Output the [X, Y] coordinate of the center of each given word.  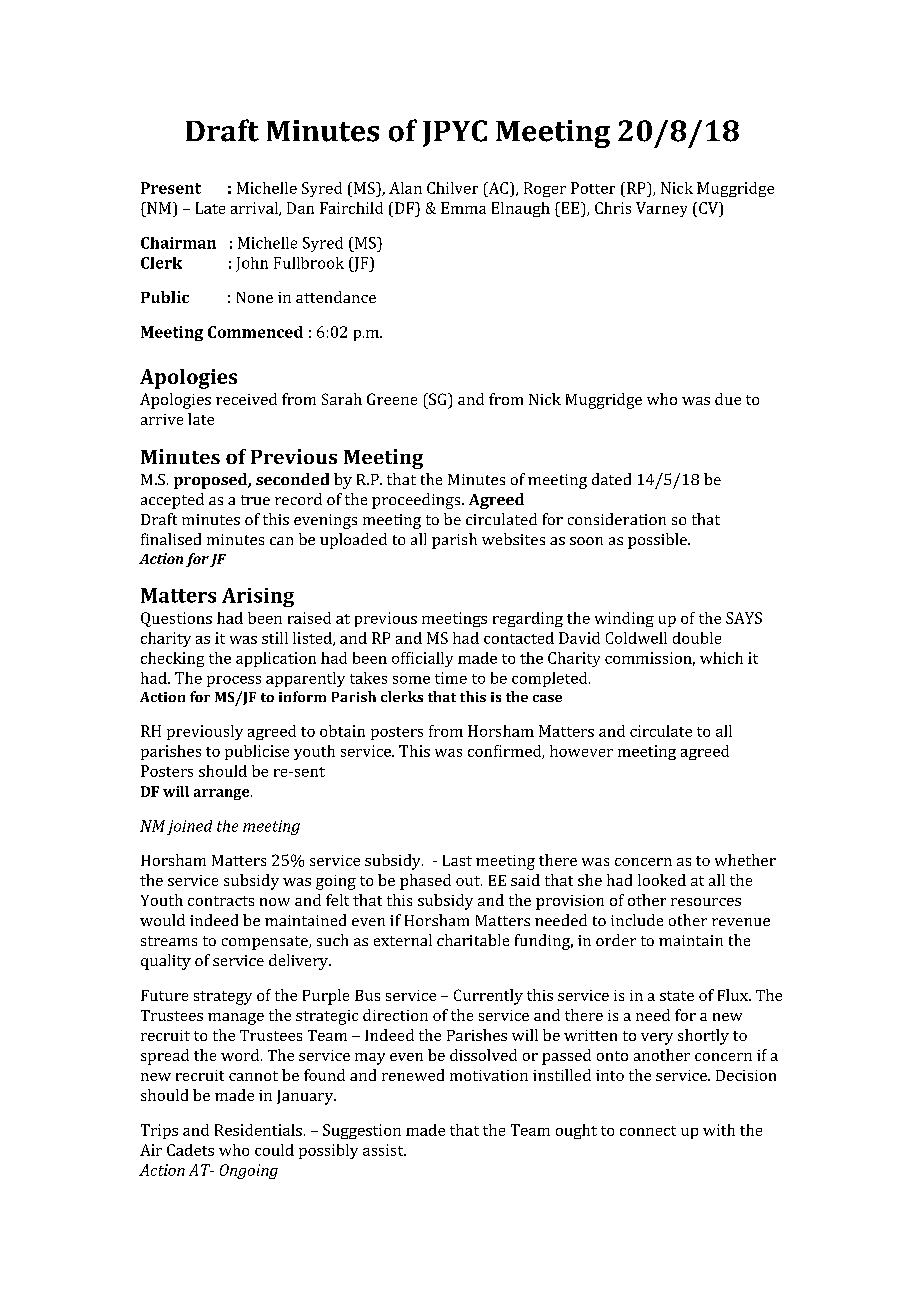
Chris [613, 208]
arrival [255, 209]
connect [648, 1131]
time [451, 678]
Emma [463, 208]
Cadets [190, 1150]
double [697, 638]
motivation [489, 1075]
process [234, 681]
